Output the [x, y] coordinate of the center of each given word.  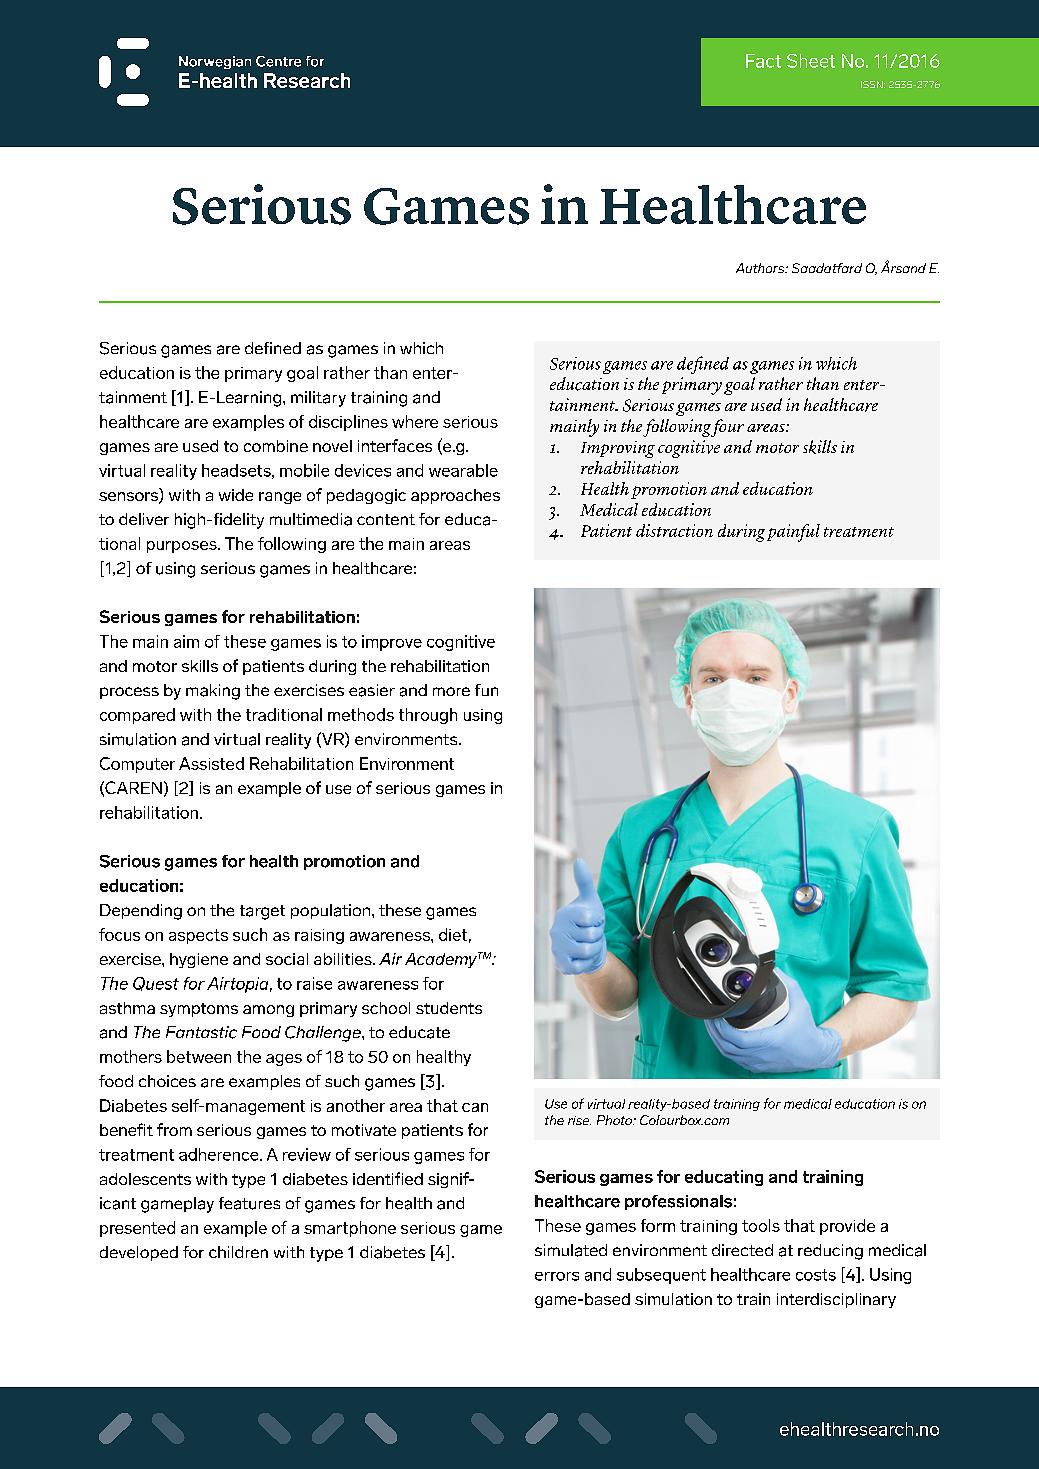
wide [236, 495]
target [262, 912]
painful [793, 533]
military [318, 399]
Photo [615, 1120]
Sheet [811, 61]
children [238, 1252]
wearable [463, 470]
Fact [763, 61]
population [332, 911]
